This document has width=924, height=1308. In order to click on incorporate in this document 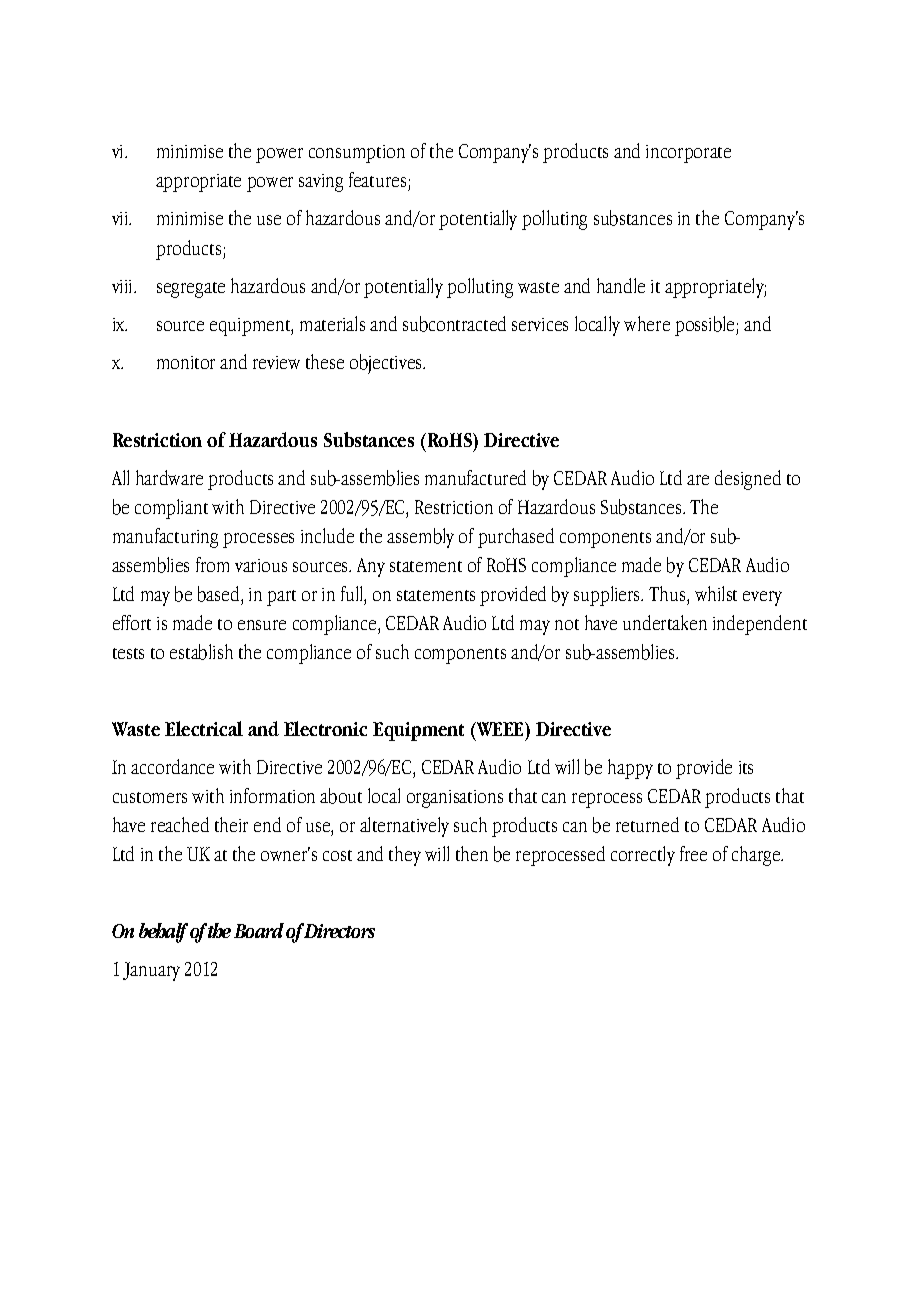, I will do `click(688, 154)`.
